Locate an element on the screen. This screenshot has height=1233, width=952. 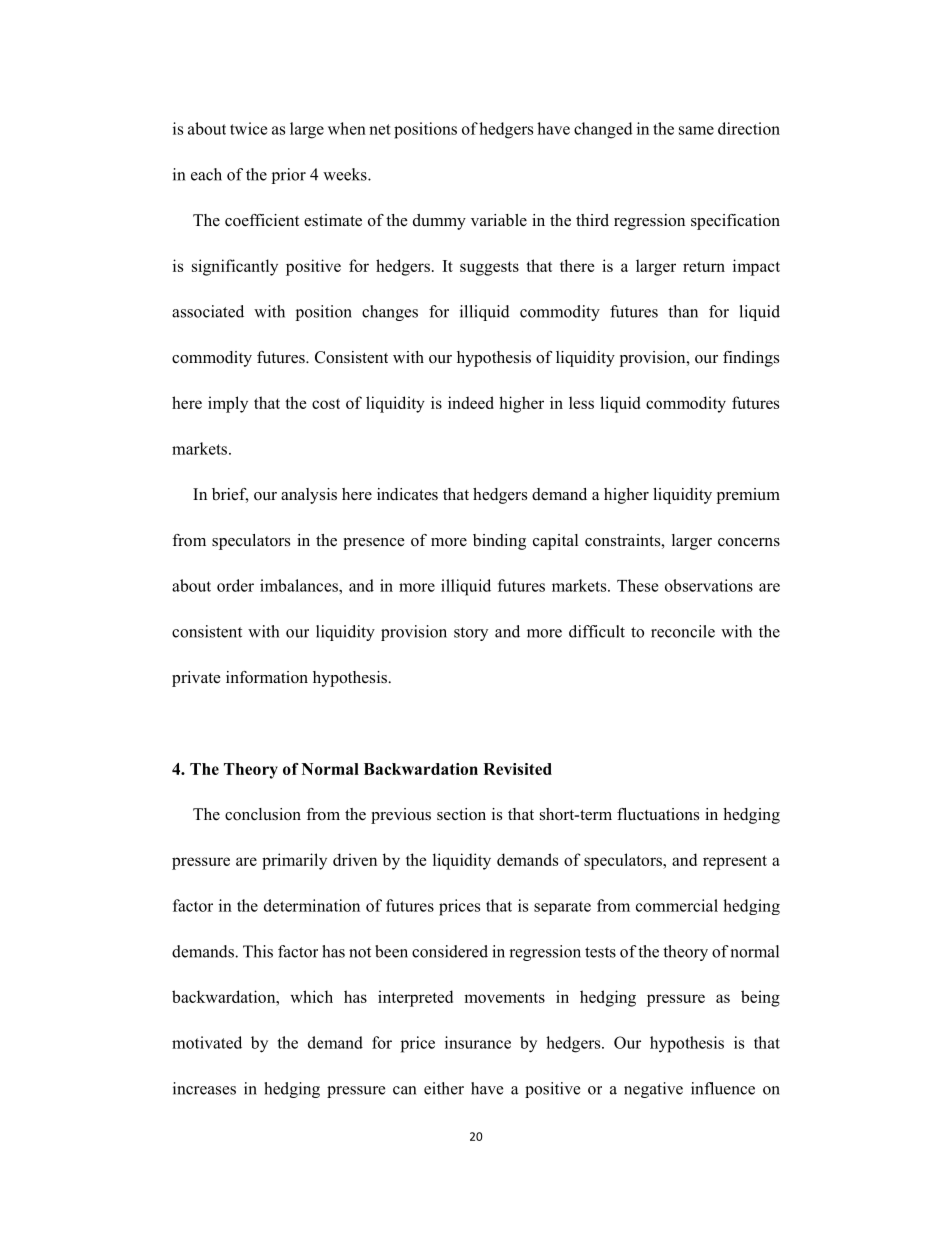
brief is located at coordinates (230, 495).
